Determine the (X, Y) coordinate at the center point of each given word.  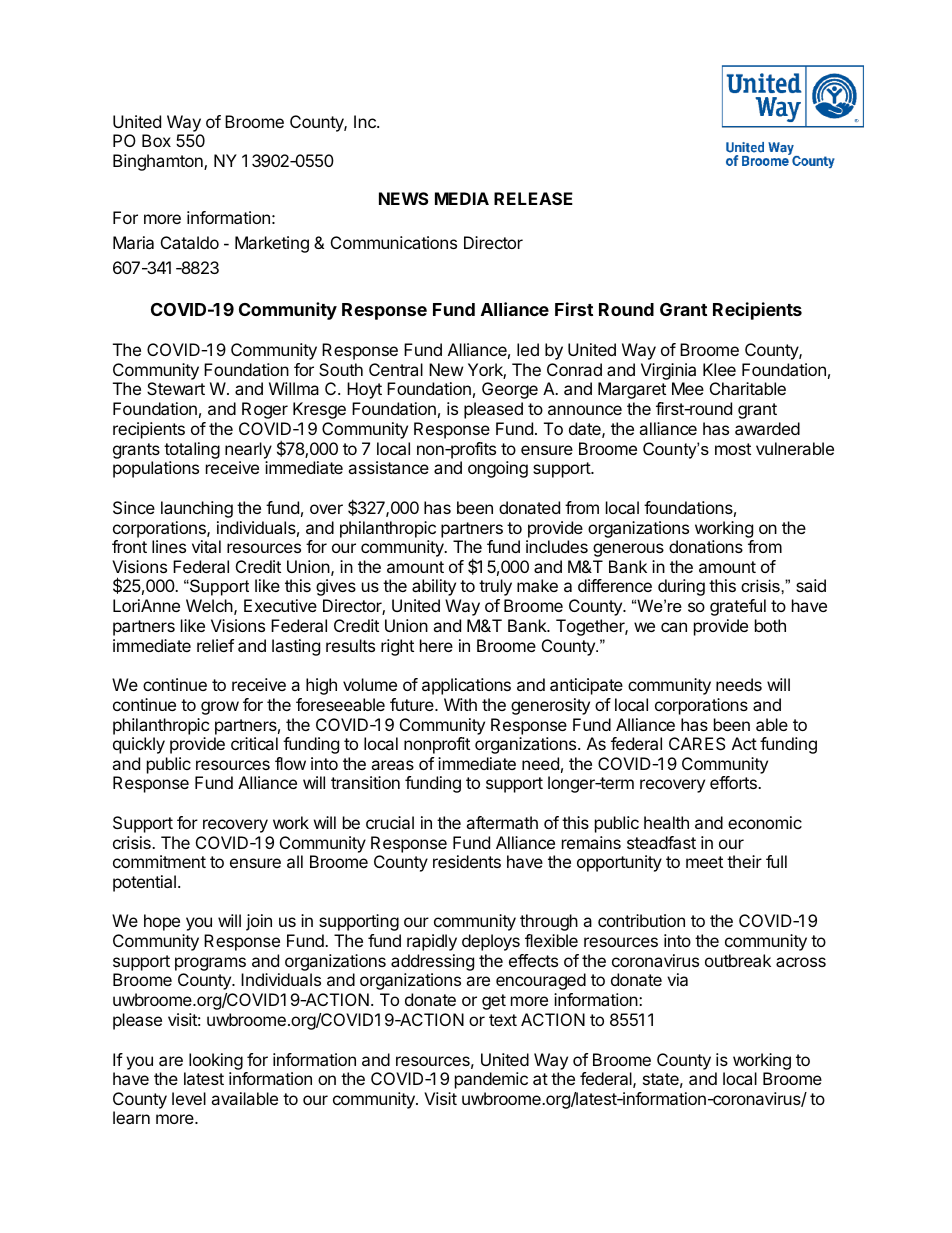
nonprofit (437, 745)
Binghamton (159, 162)
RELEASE (533, 198)
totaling (192, 450)
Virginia (668, 373)
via (677, 979)
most (733, 449)
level (189, 1098)
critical (254, 743)
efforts (734, 782)
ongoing (498, 469)
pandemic (491, 1080)
